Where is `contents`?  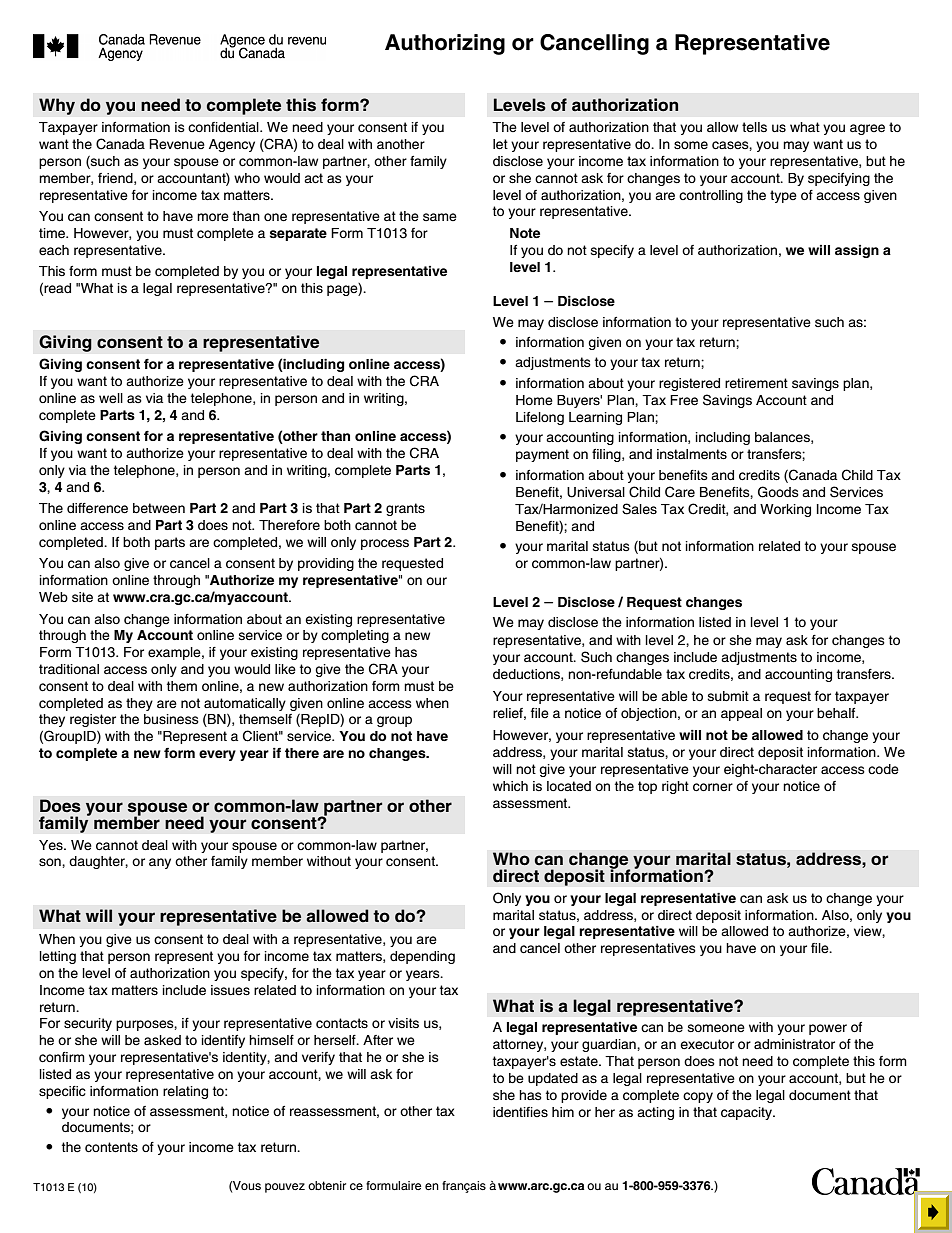
contents is located at coordinates (111, 1147).
